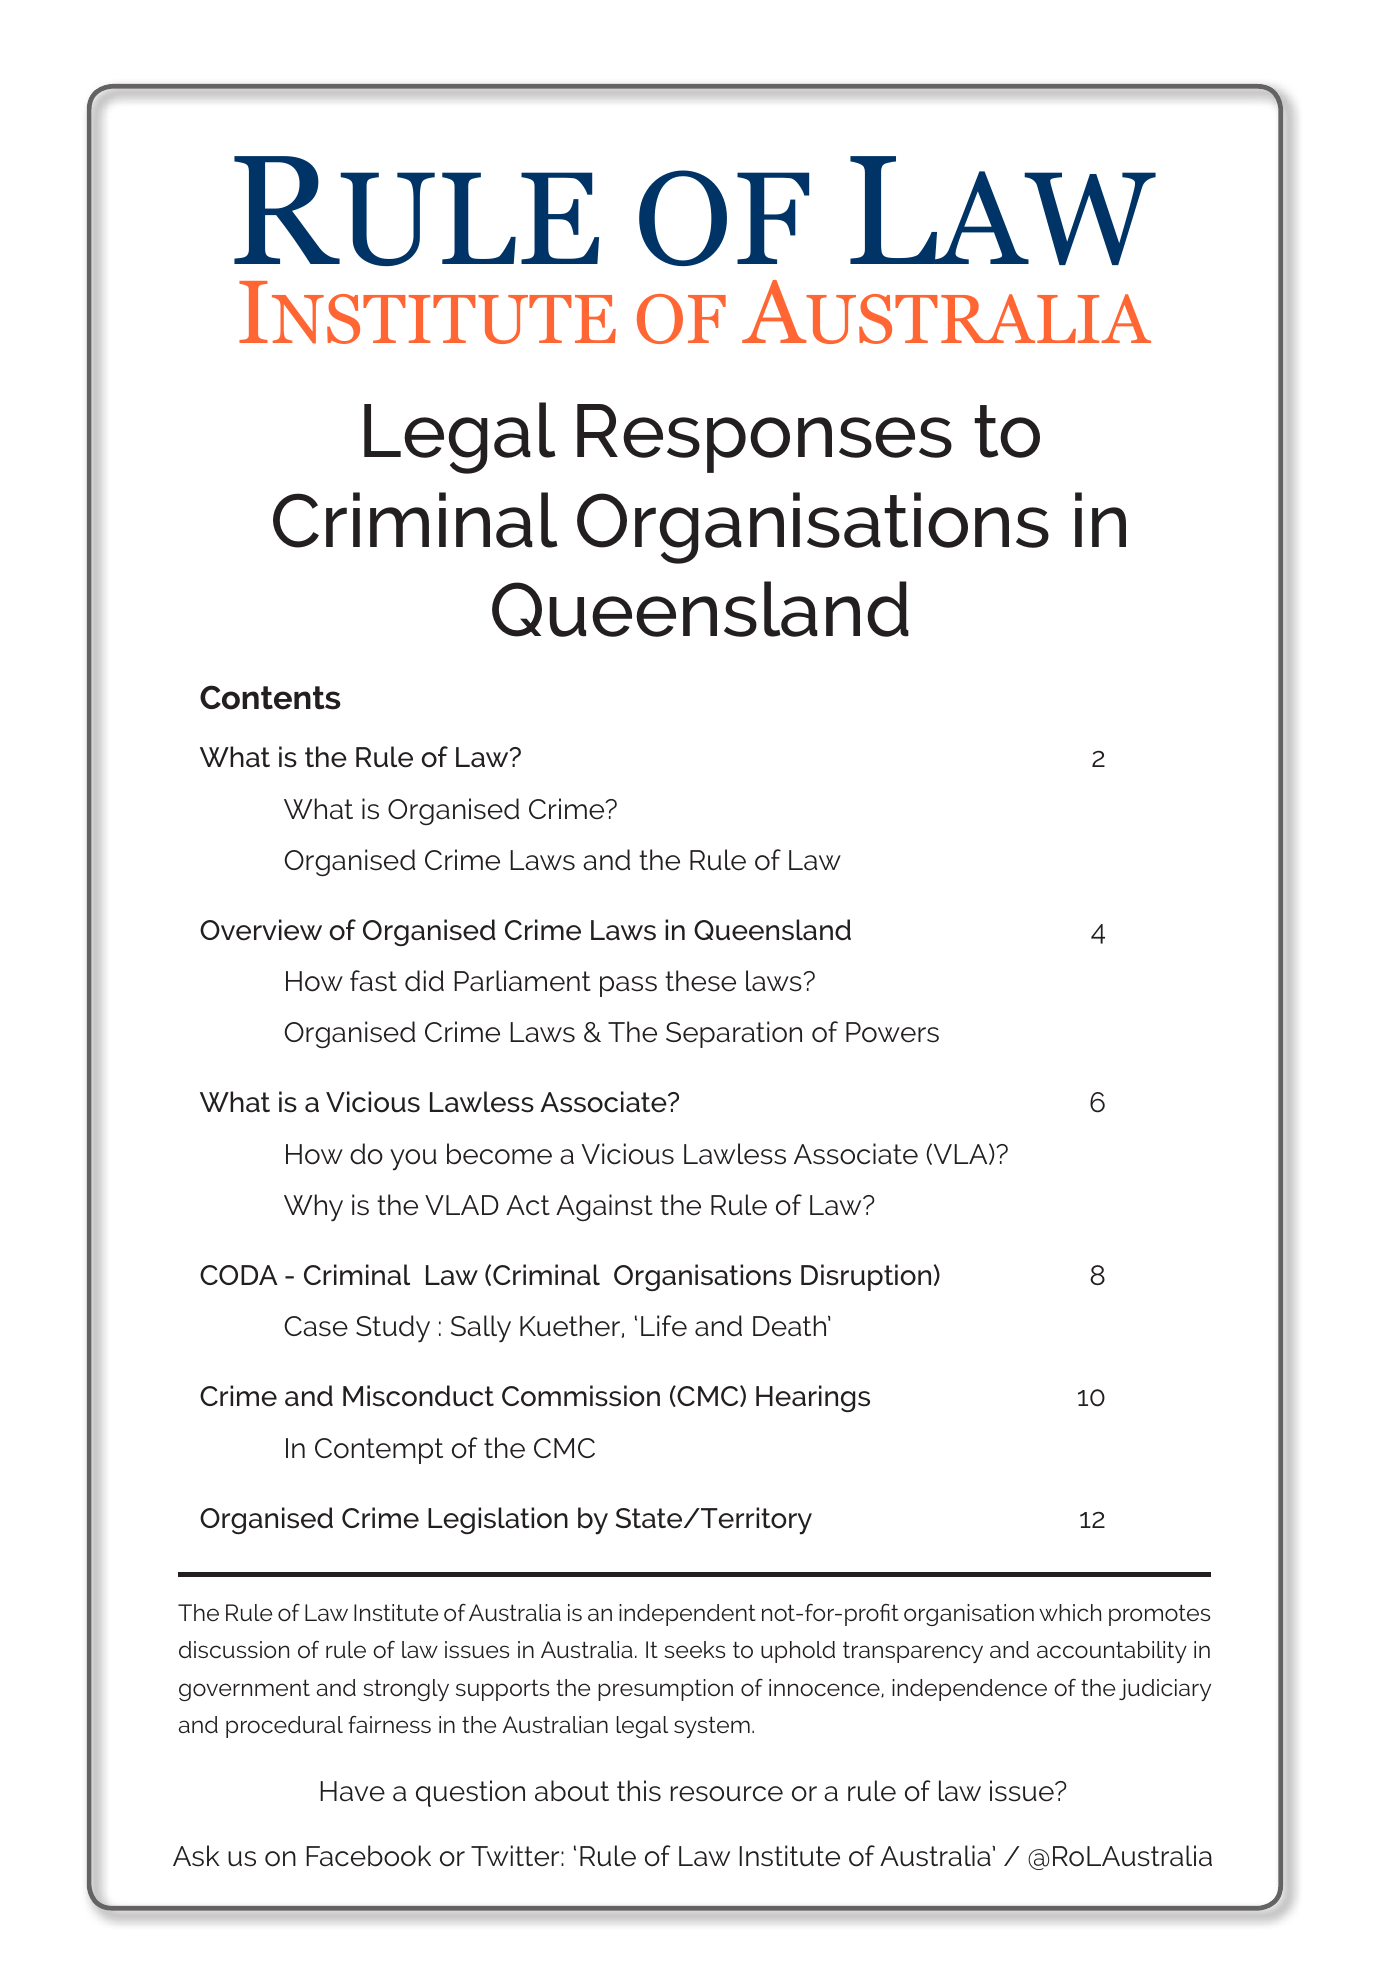  I want to click on Case, so click(316, 1326).
